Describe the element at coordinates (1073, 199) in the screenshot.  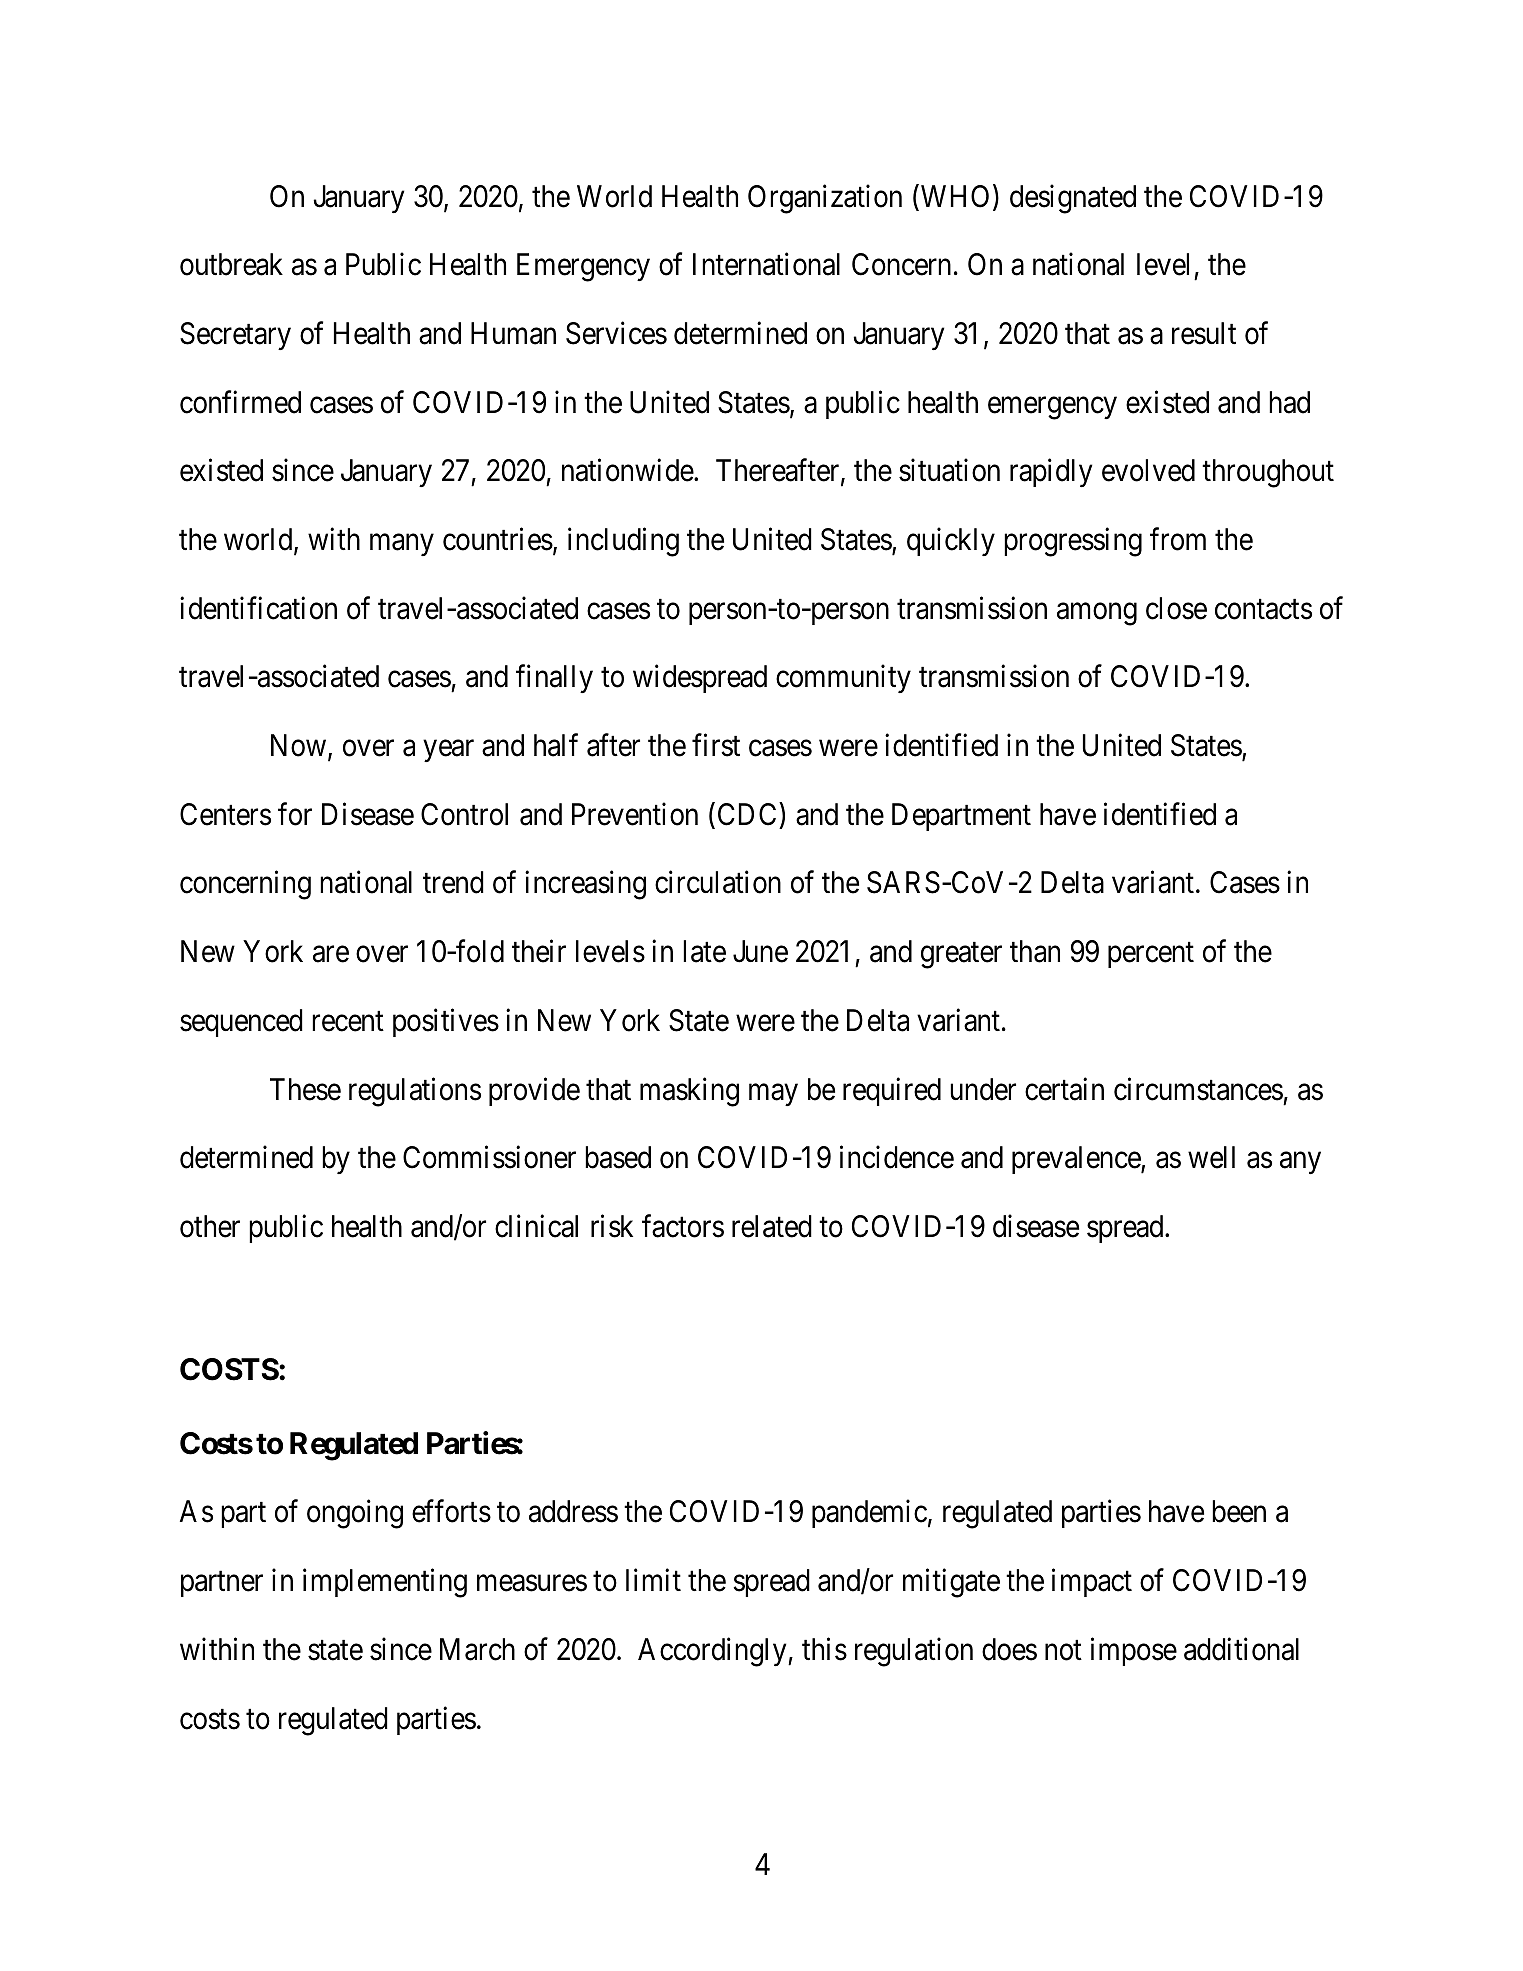
I see `designated` at that location.
